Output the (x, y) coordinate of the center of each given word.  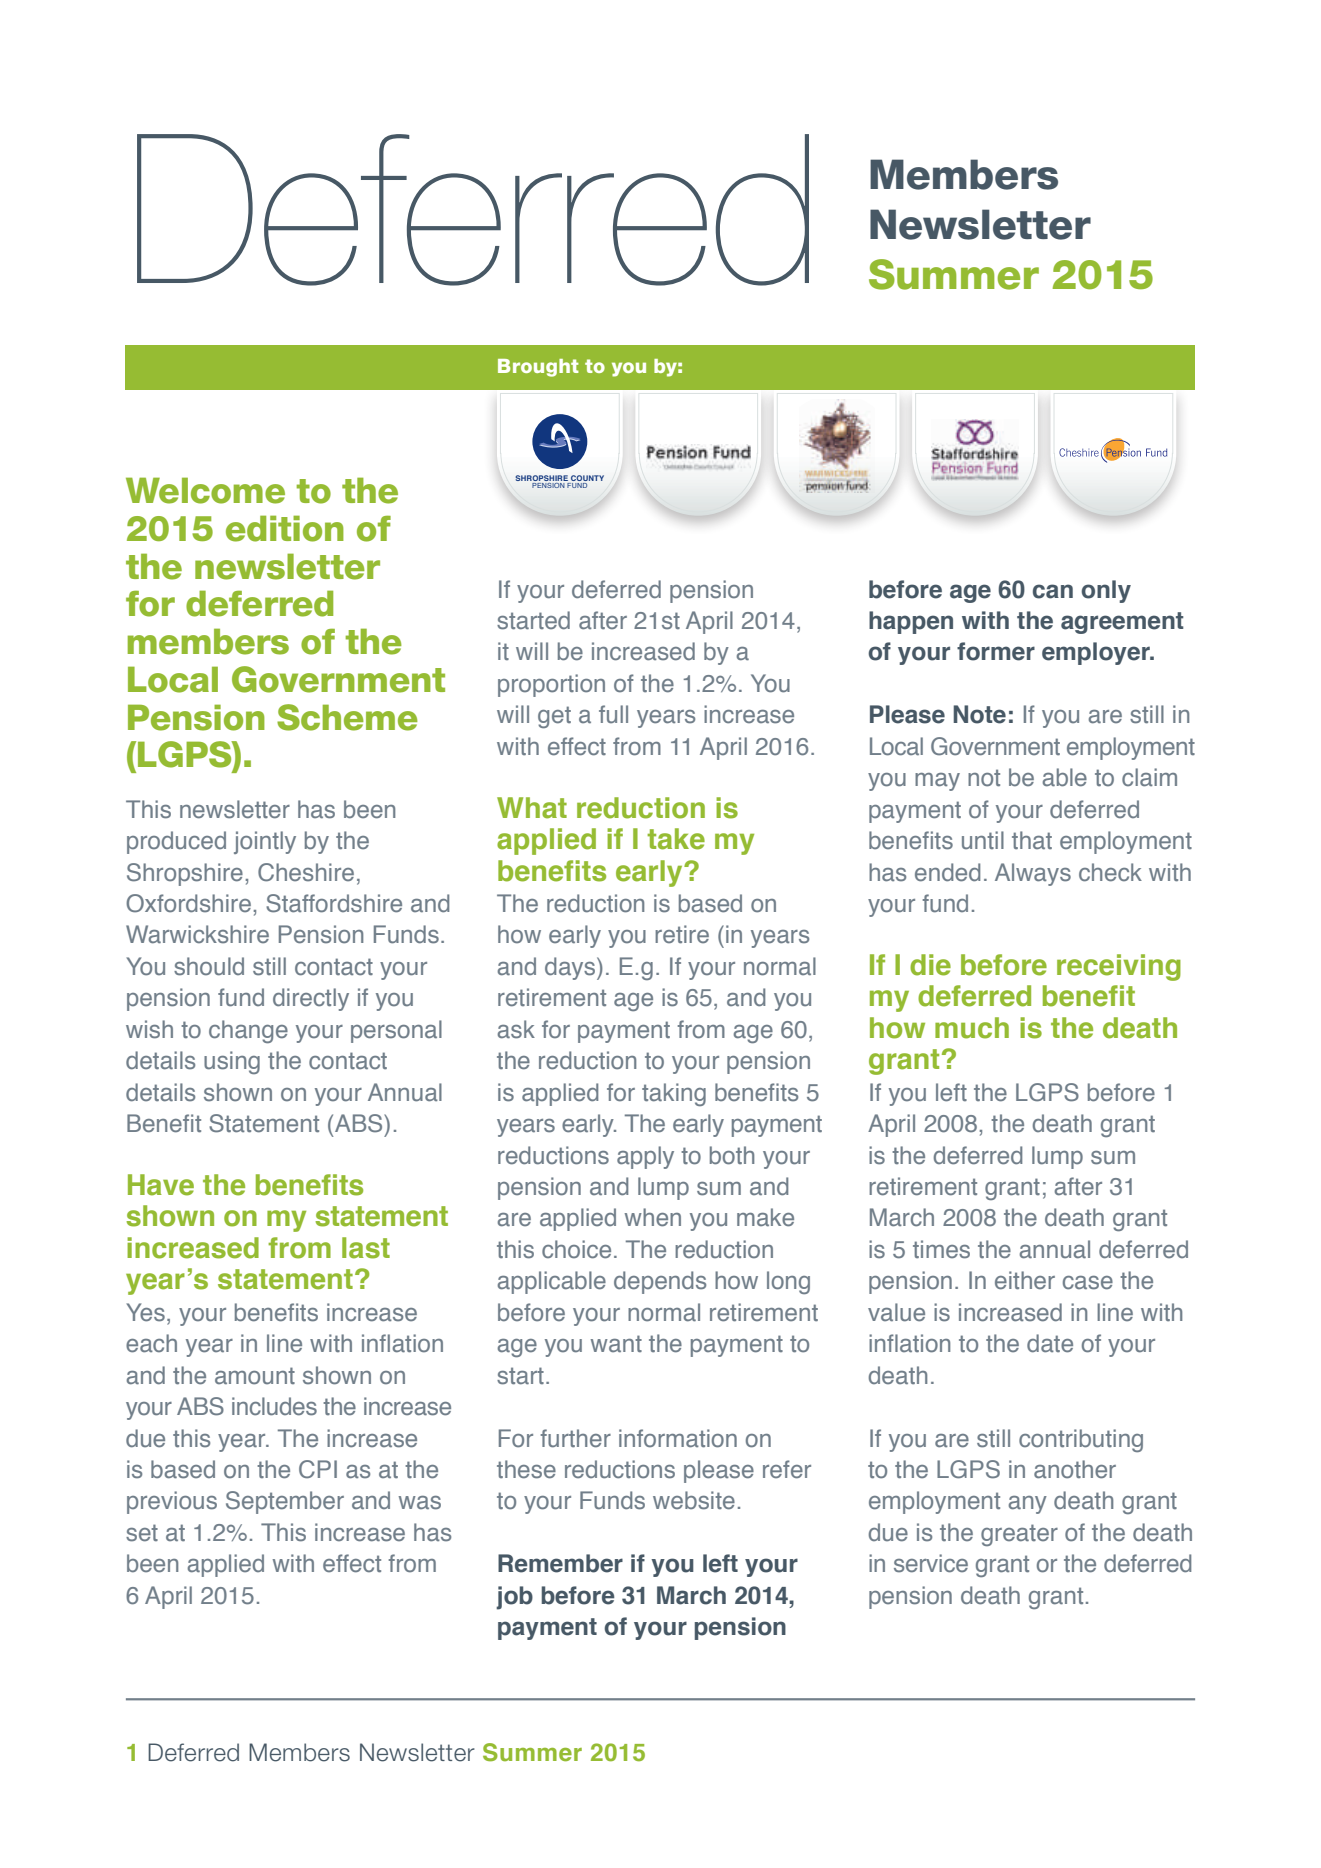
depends (660, 1282)
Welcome (205, 490)
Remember (560, 1563)
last (366, 1248)
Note (979, 714)
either (1025, 1280)
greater (1019, 1535)
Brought (538, 368)
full (613, 714)
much (972, 1028)
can (1053, 591)
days (571, 968)
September (285, 1502)
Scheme (347, 717)
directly (311, 999)
